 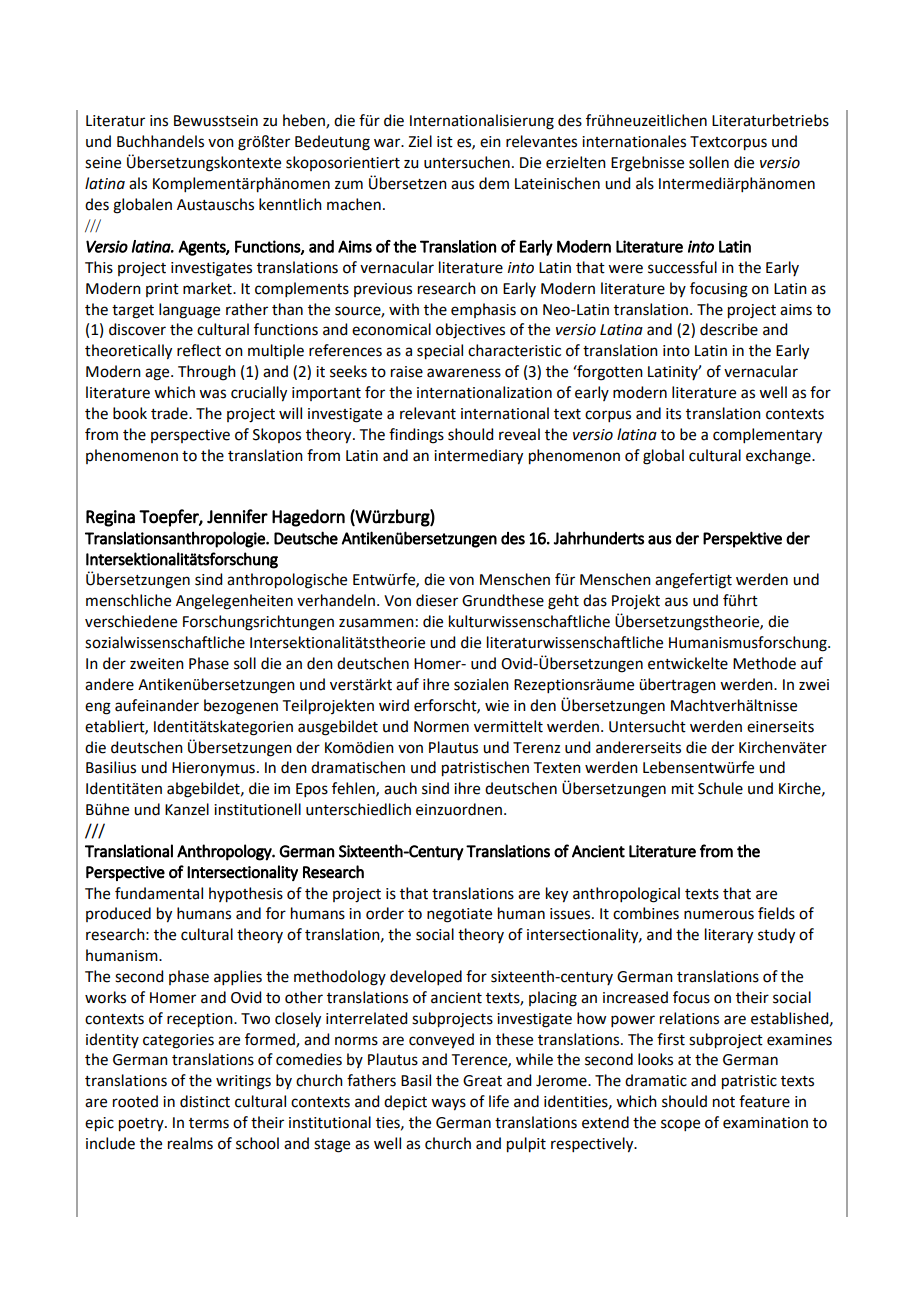 What do you see at coordinates (213, 769) in the screenshot?
I see `Hieronymus` at bounding box center [213, 769].
